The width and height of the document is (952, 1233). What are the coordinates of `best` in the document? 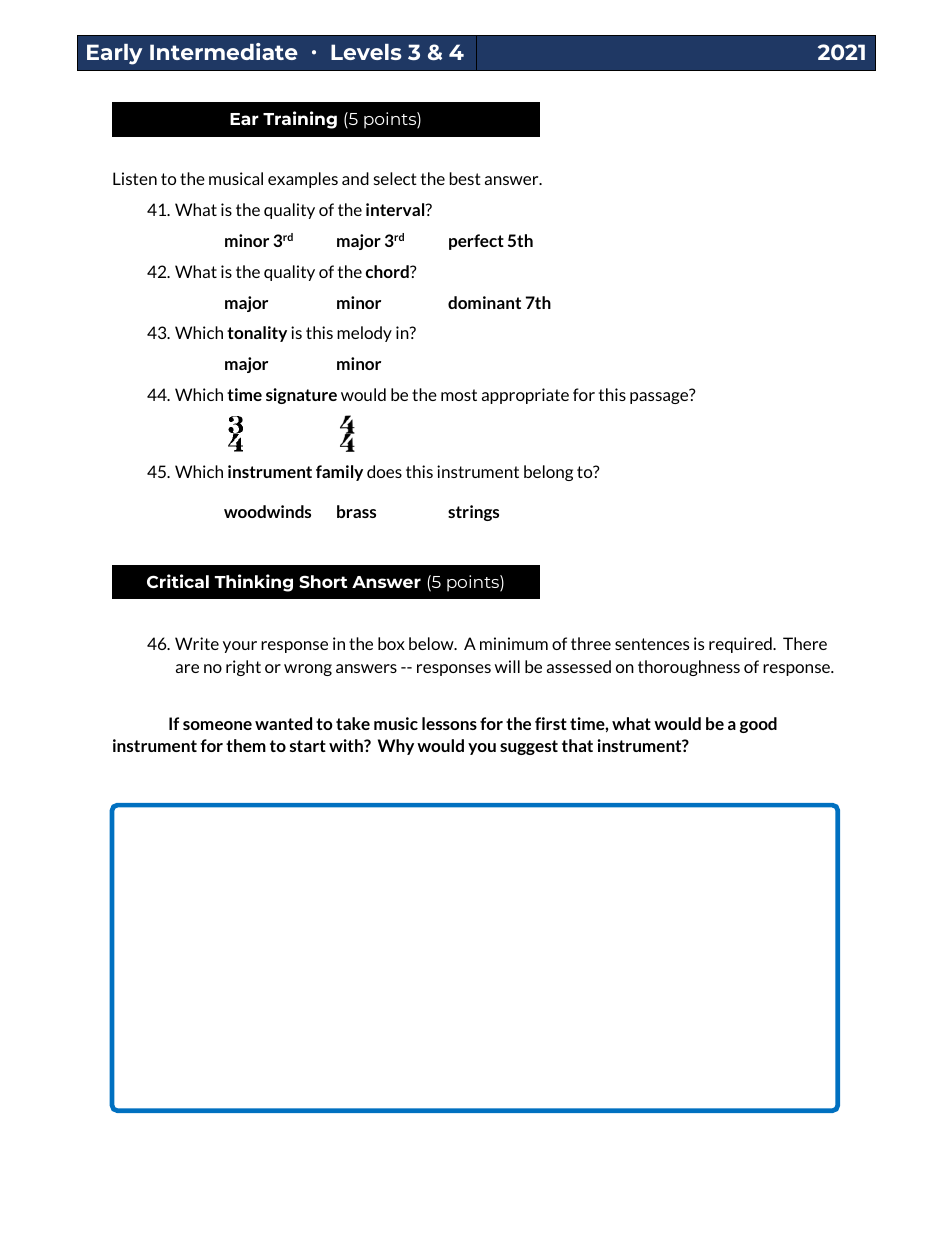 It's located at (465, 178).
